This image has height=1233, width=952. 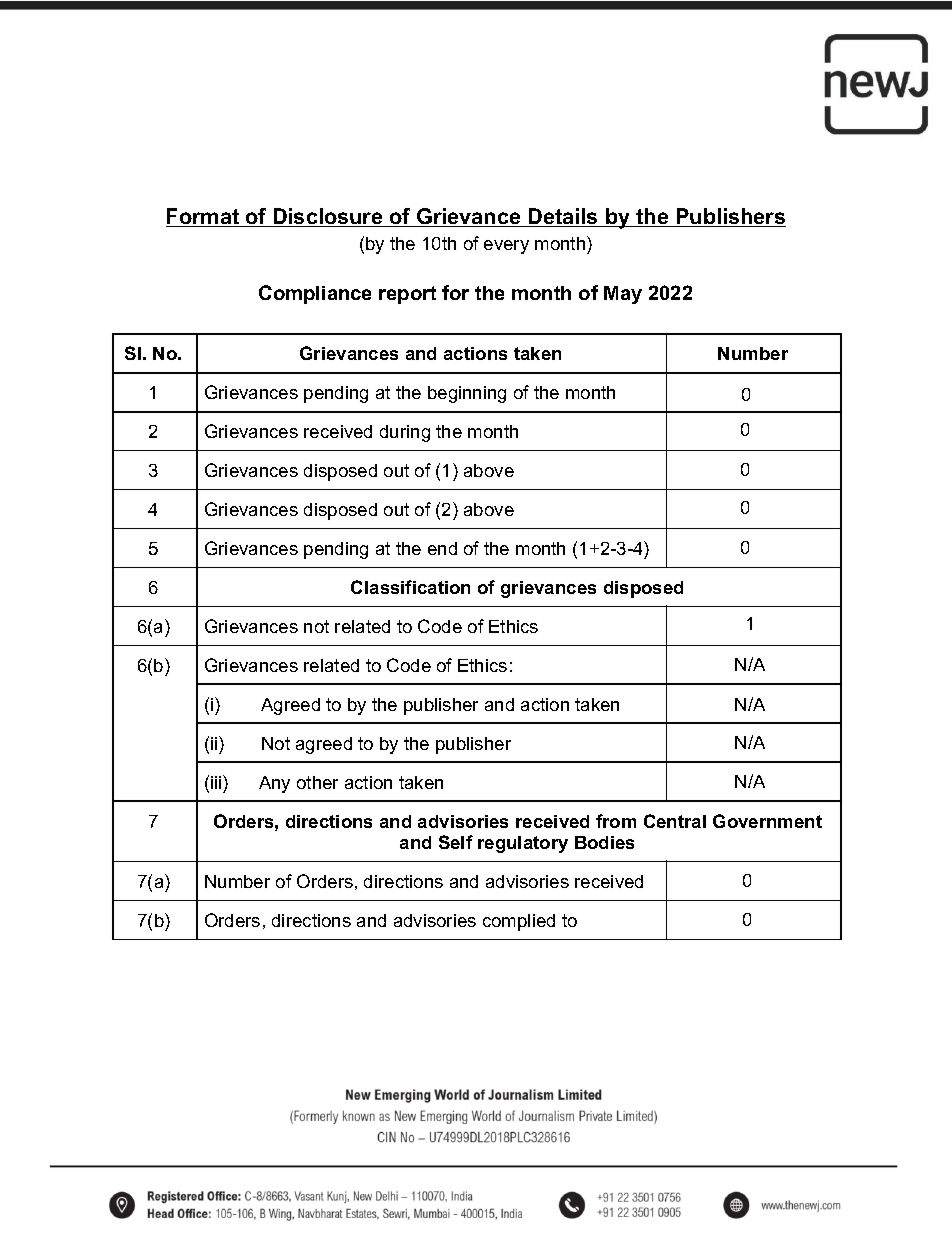 What do you see at coordinates (317, 782) in the image?
I see `other` at bounding box center [317, 782].
